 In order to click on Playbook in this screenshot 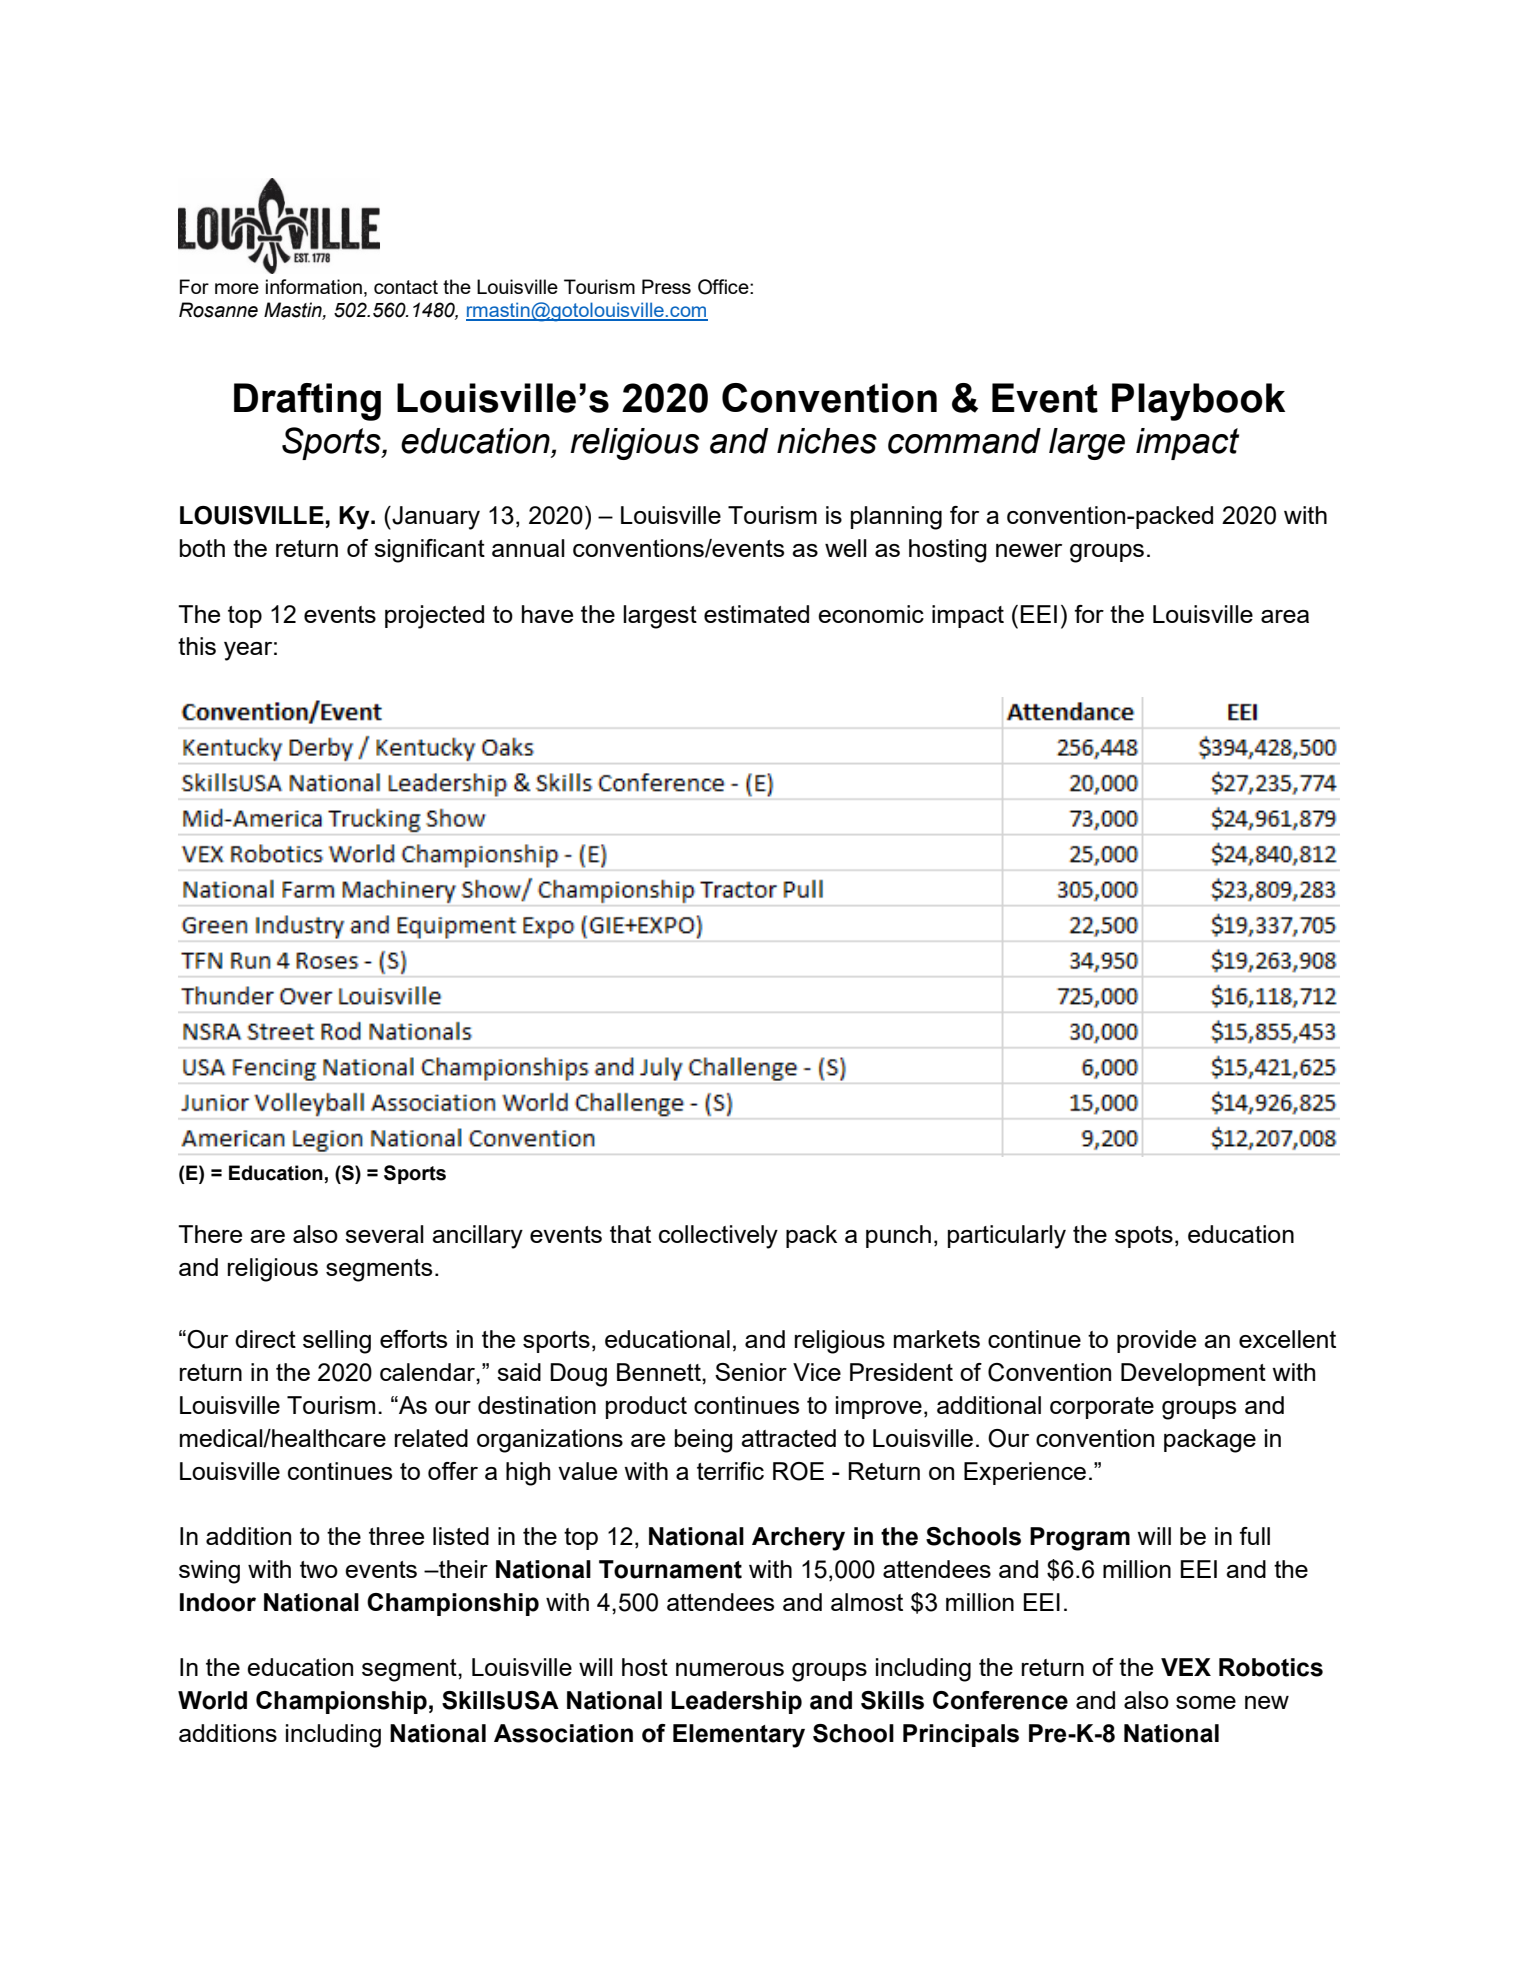, I will do `click(1198, 402)`.
